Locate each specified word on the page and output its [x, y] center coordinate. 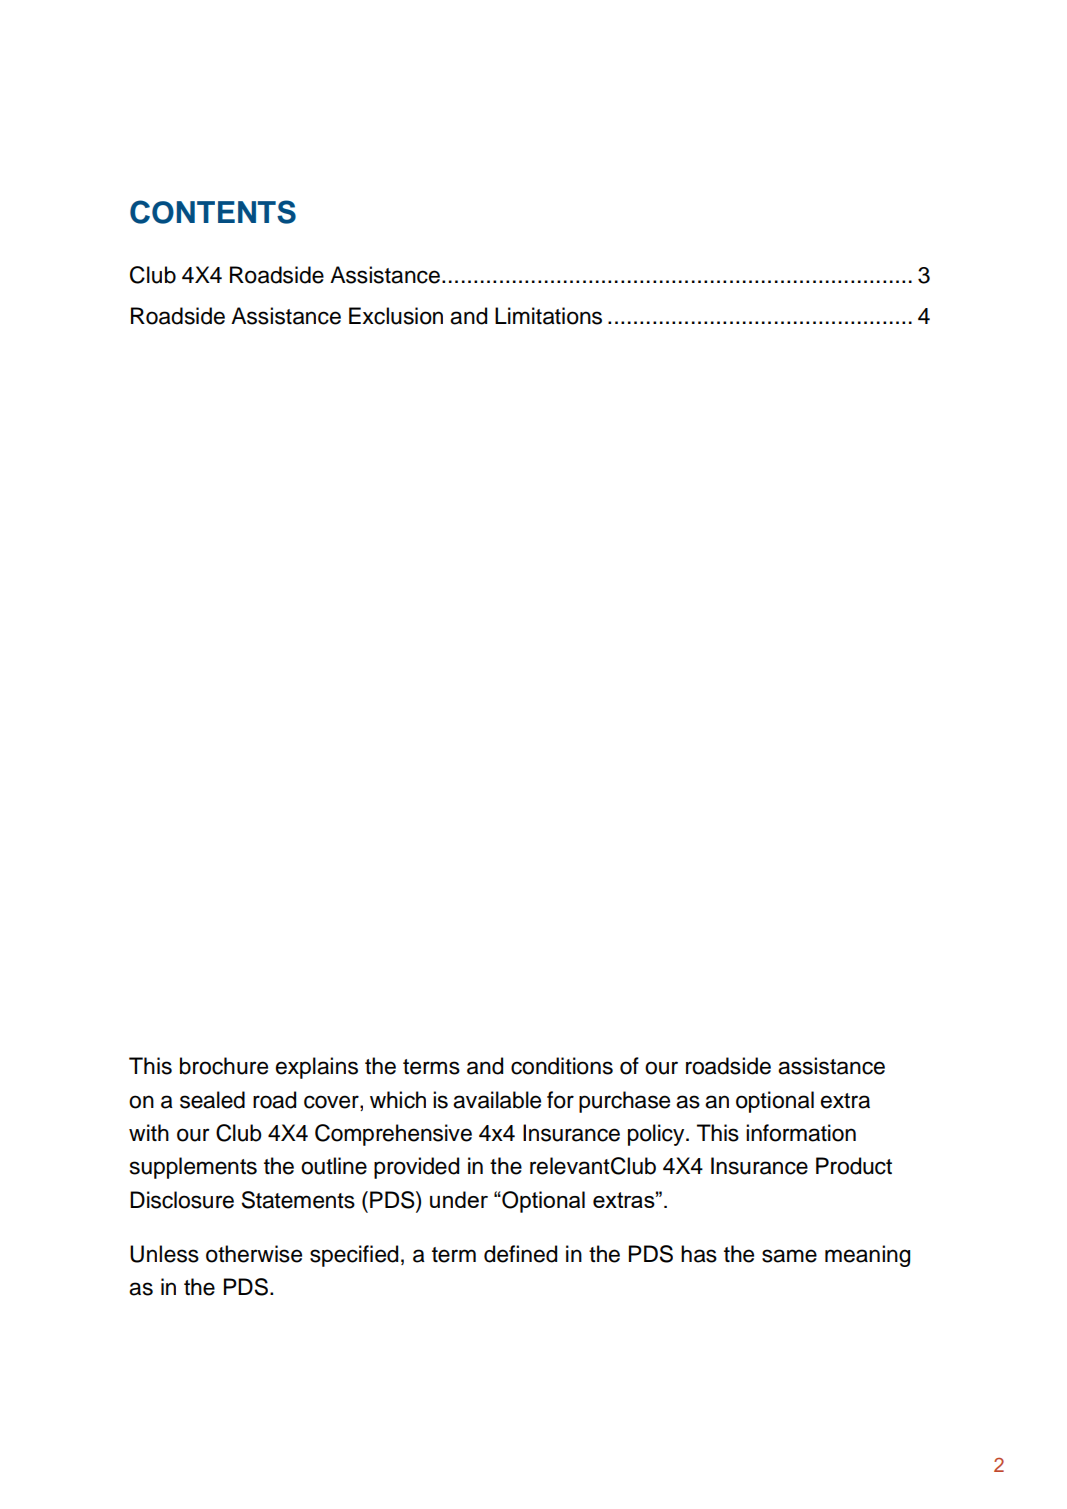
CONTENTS [213, 212]
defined [520, 1254]
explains [317, 1068]
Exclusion [396, 316]
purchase [624, 1102]
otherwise [254, 1254]
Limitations [548, 316]
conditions [562, 1066]
